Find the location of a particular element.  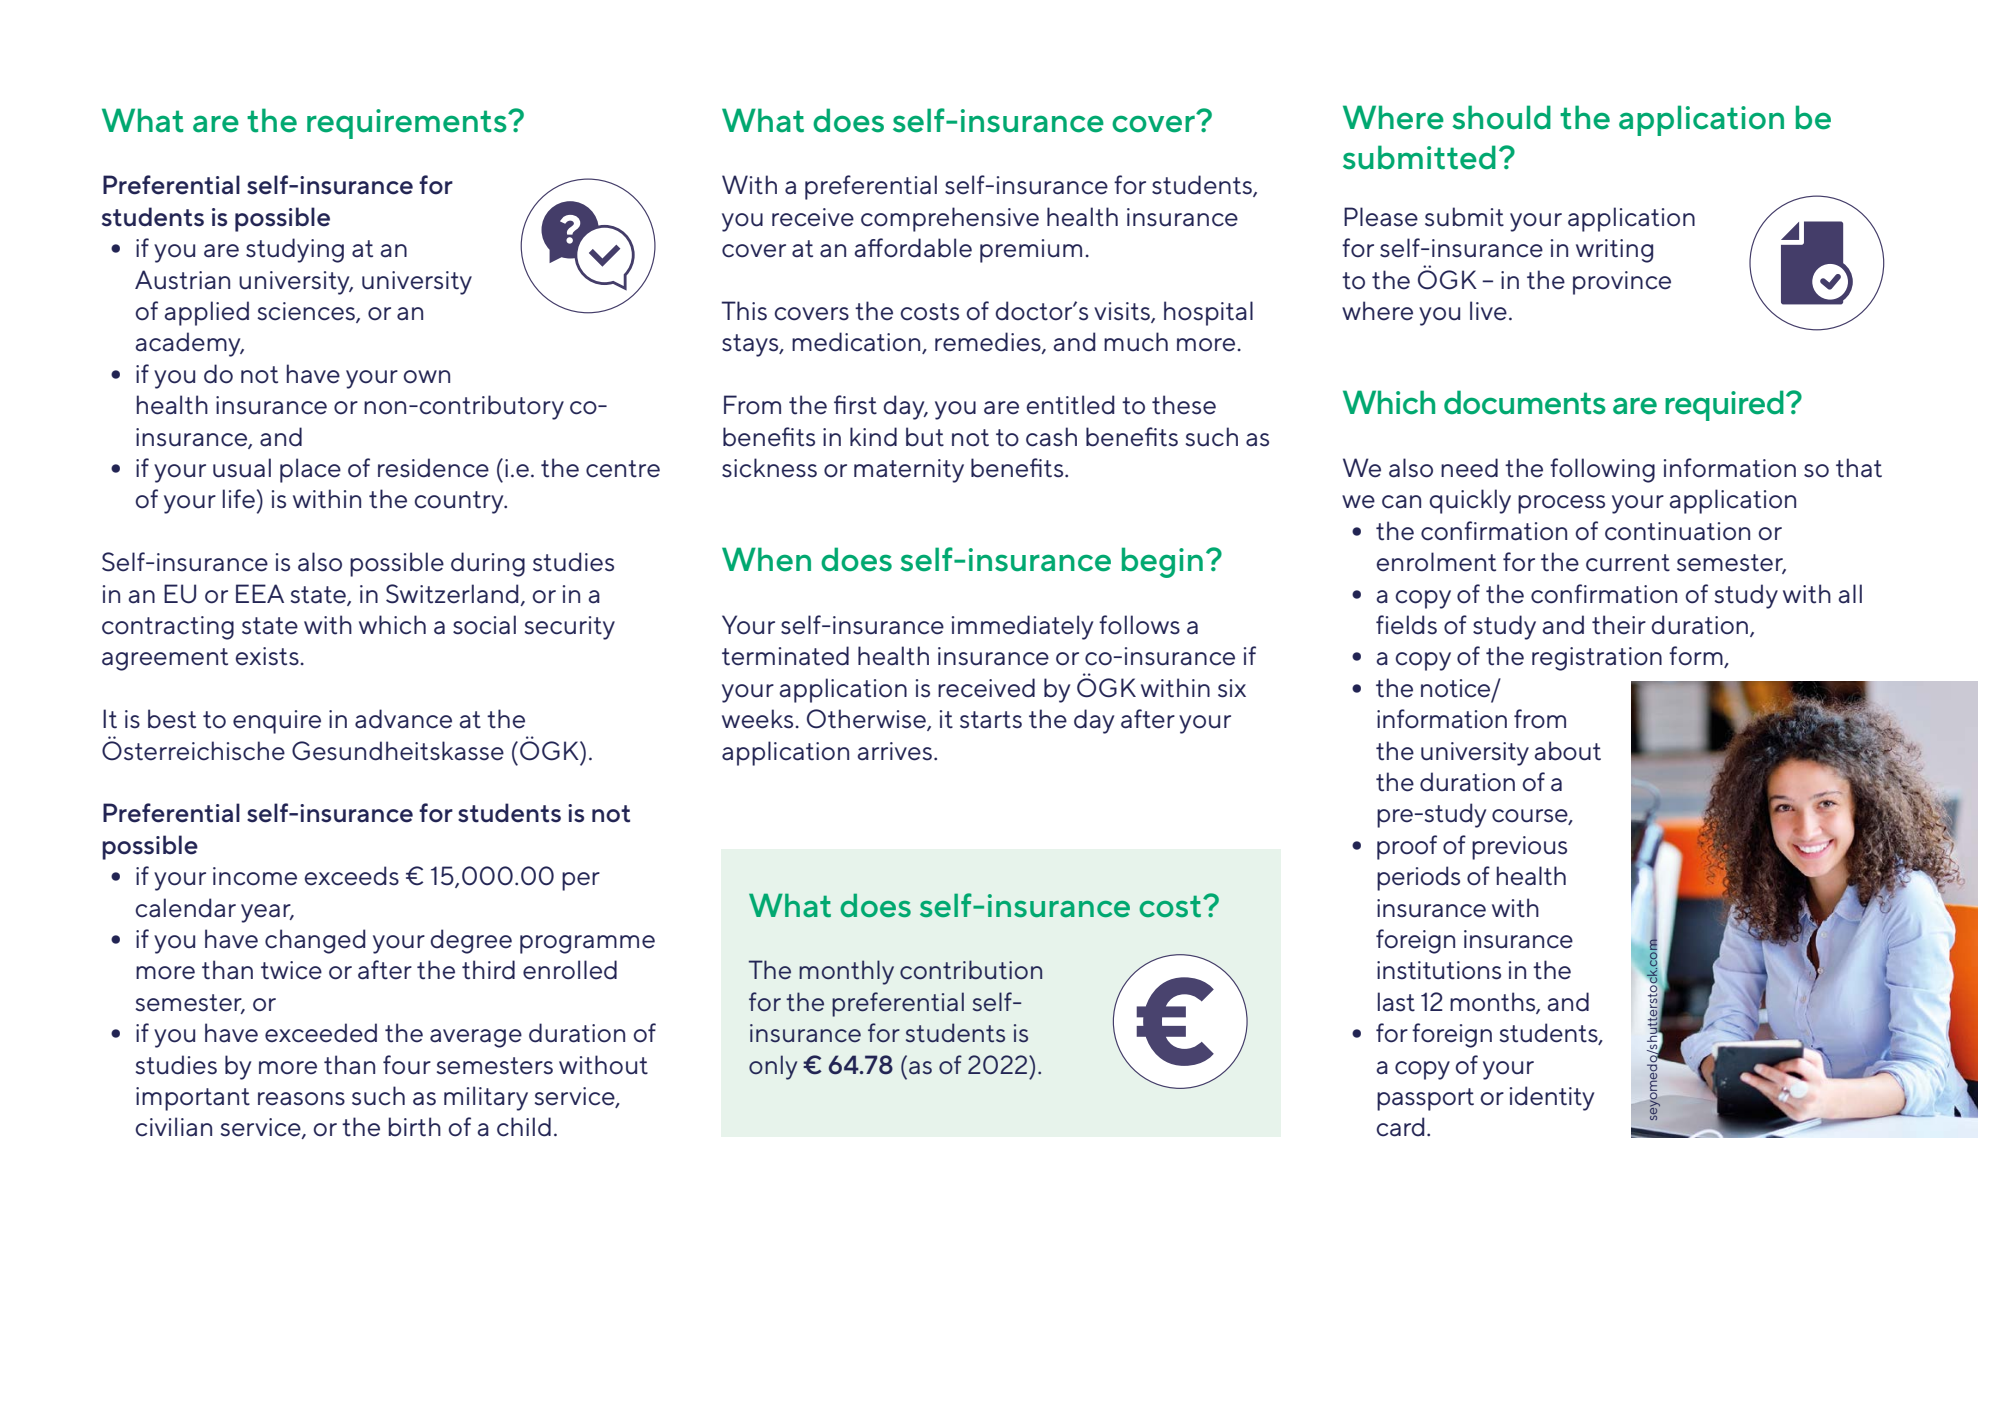

about is located at coordinates (1567, 751).
